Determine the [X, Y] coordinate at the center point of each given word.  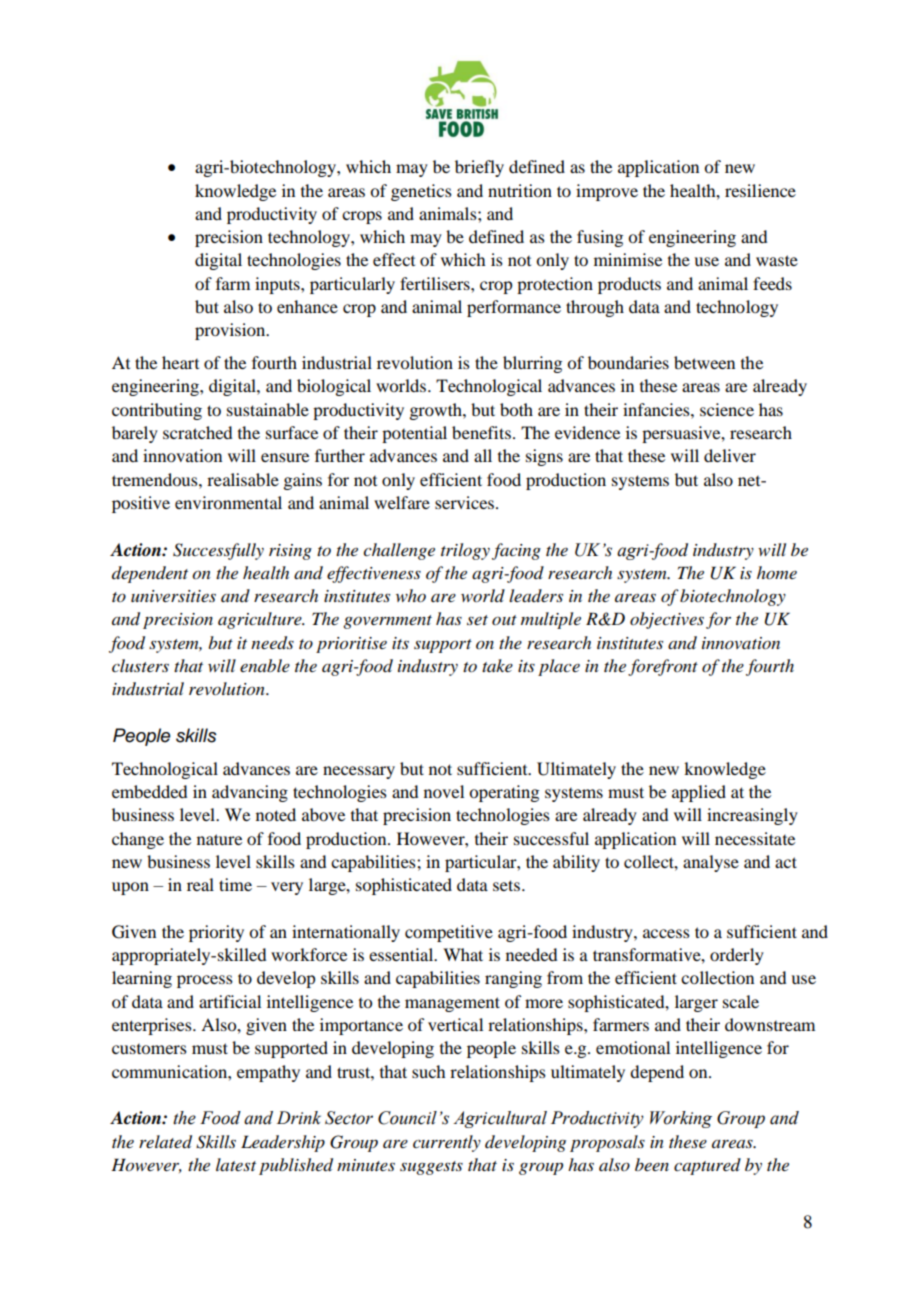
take [497, 665]
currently [447, 1143]
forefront [663, 667]
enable [265, 665]
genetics [421, 192]
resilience [760, 190]
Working [681, 1119]
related [165, 1142]
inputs [278, 285]
